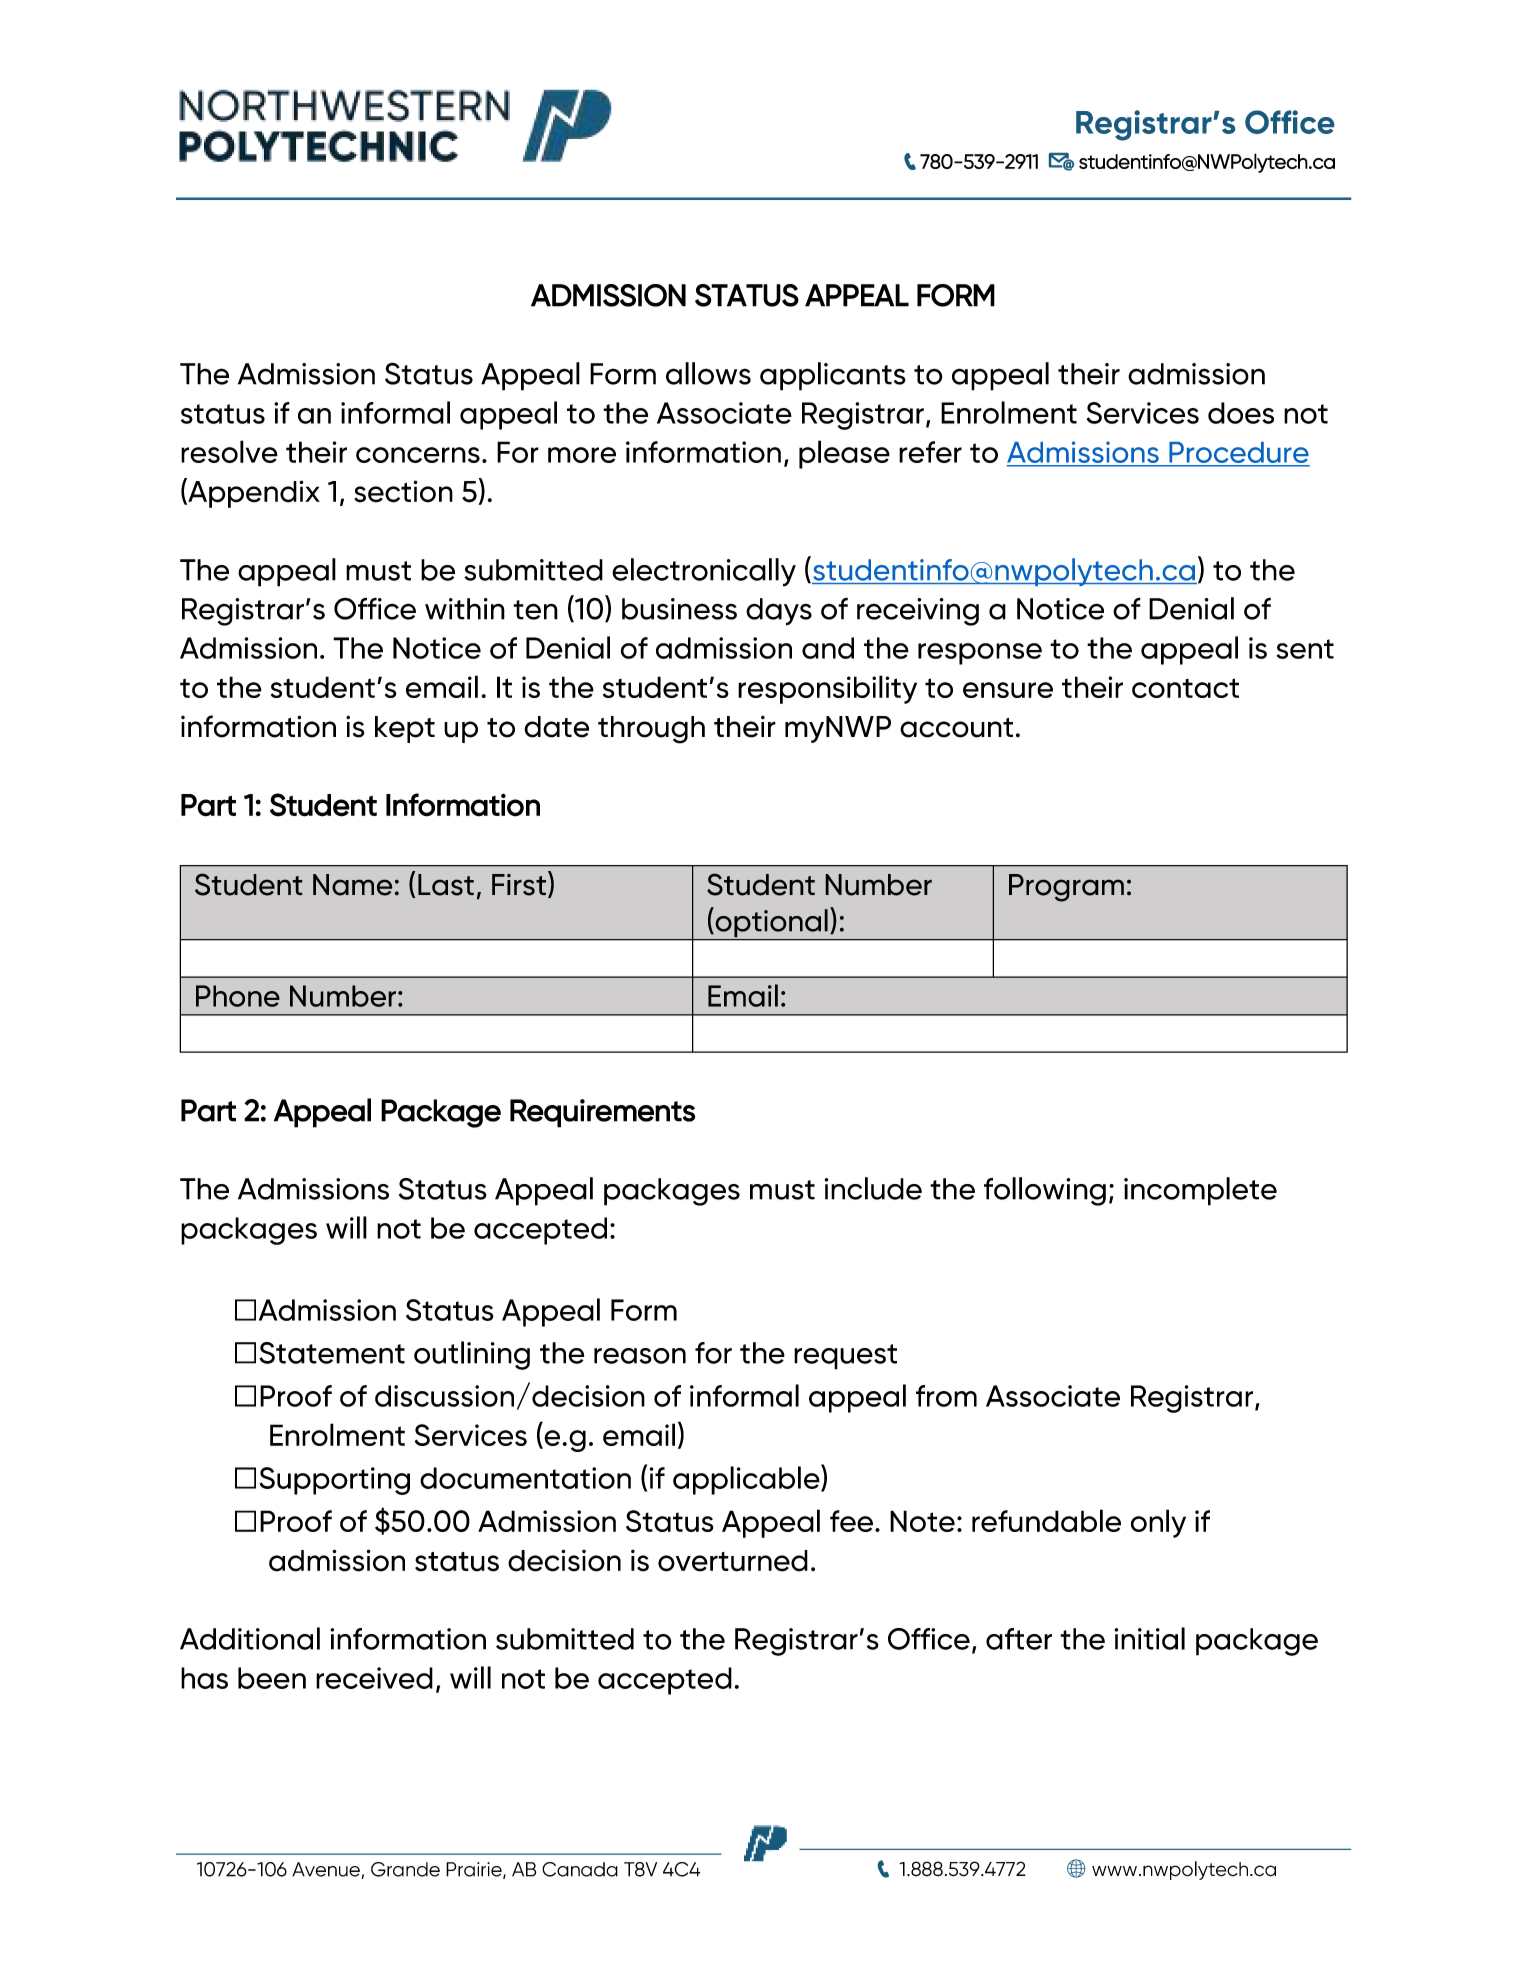  I want to click on incomplete, so click(1200, 1191).
